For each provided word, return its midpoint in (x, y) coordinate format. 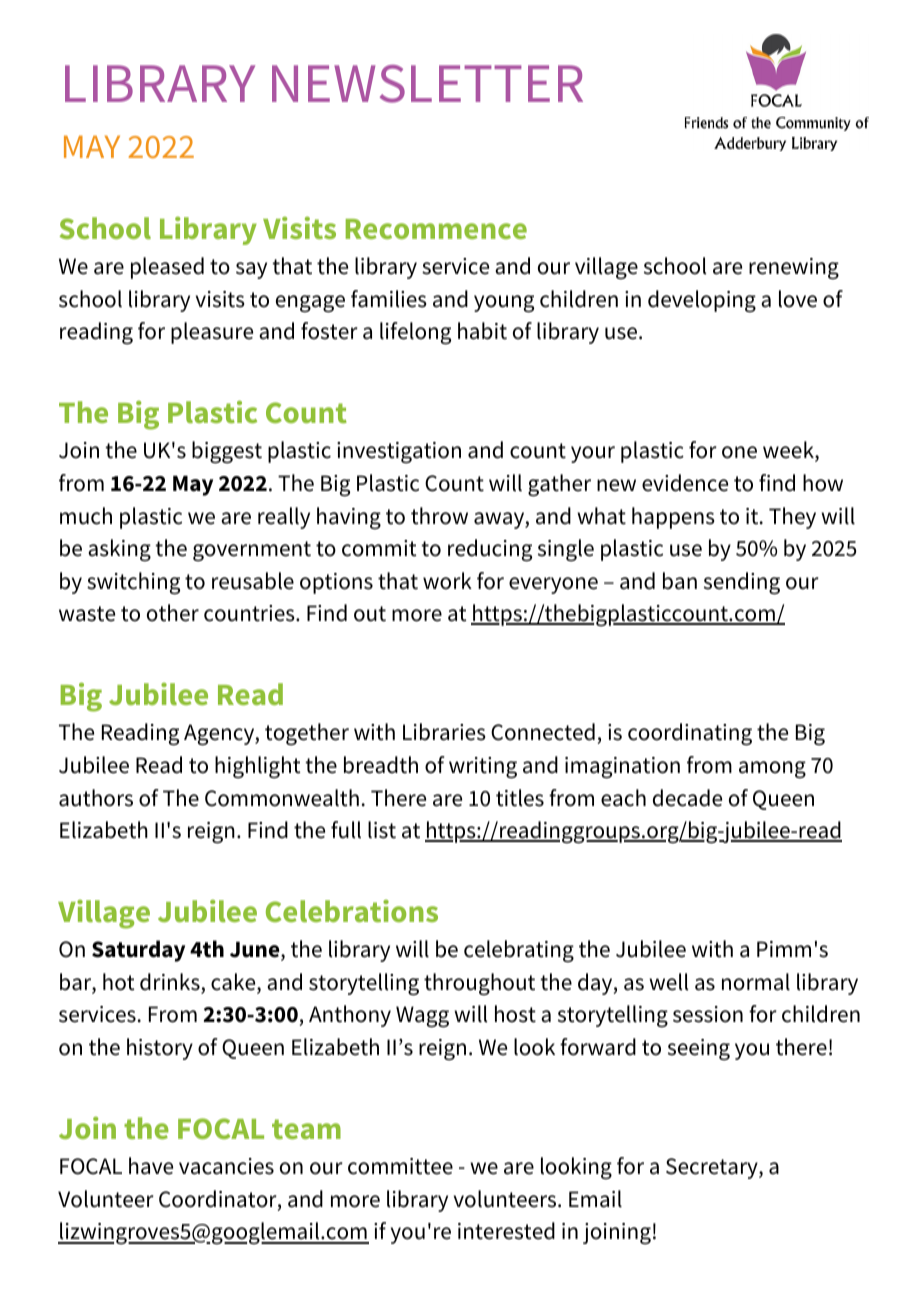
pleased (167, 268)
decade (687, 798)
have (151, 1166)
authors (96, 798)
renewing (794, 269)
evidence (685, 483)
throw (439, 516)
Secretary (713, 1168)
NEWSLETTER (427, 84)
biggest (227, 452)
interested (506, 1231)
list (382, 830)
